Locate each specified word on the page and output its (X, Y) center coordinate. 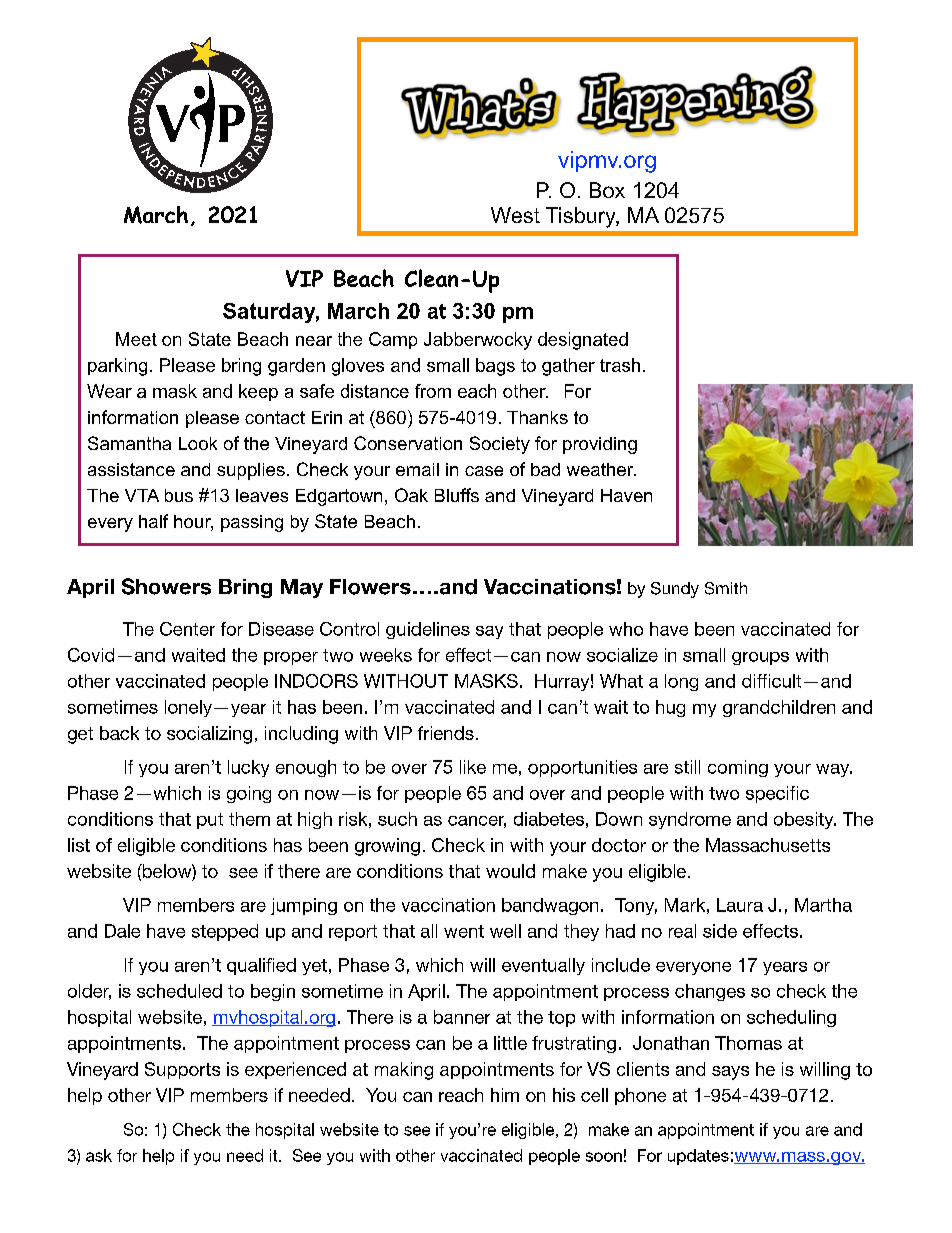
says (730, 1073)
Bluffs (457, 495)
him (505, 1095)
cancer (477, 822)
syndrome (690, 820)
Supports (182, 1070)
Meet (136, 339)
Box (607, 190)
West (515, 215)
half (153, 521)
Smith (726, 588)
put (210, 821)
